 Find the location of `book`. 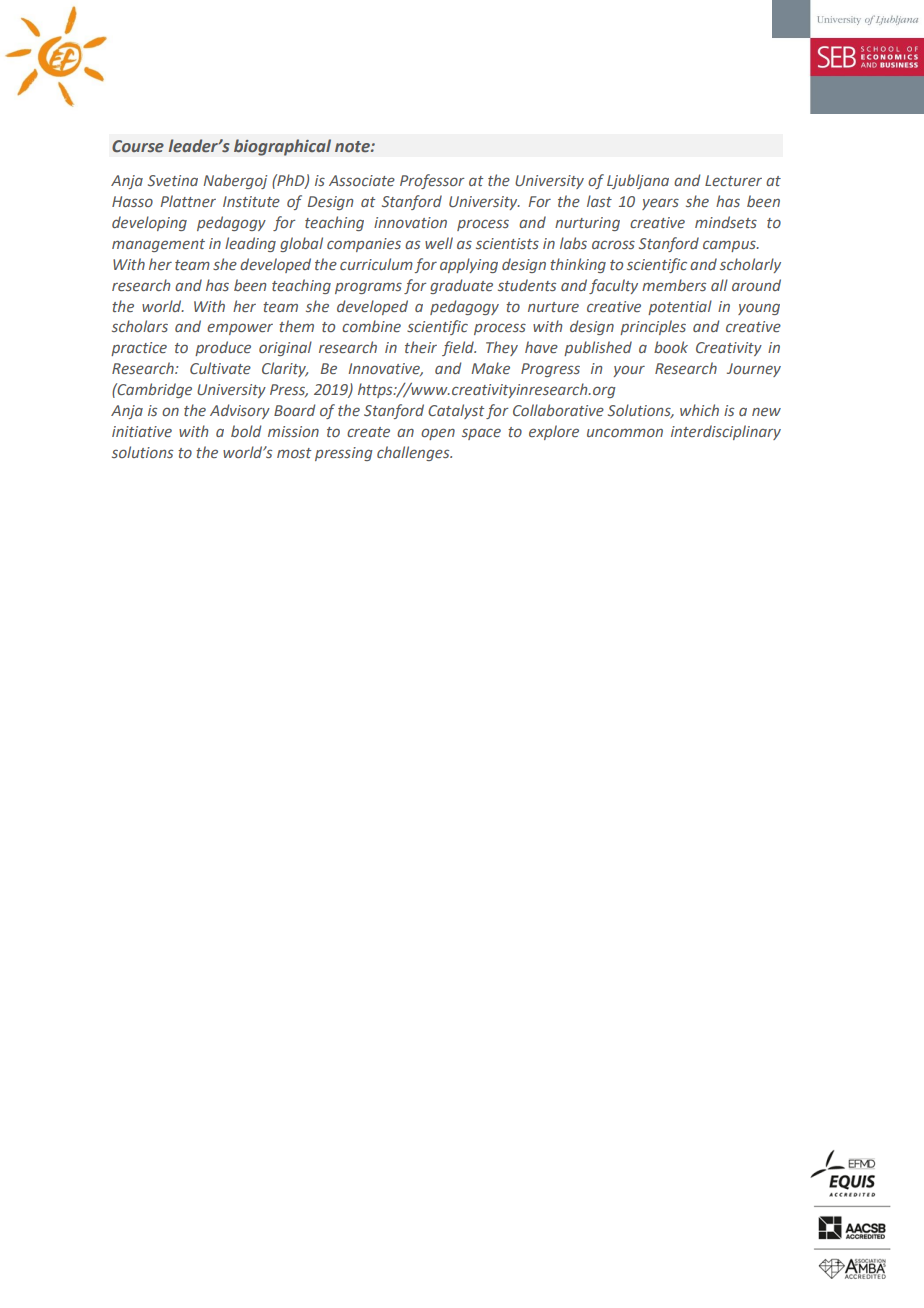

book is located at coordinates (671, 347).
